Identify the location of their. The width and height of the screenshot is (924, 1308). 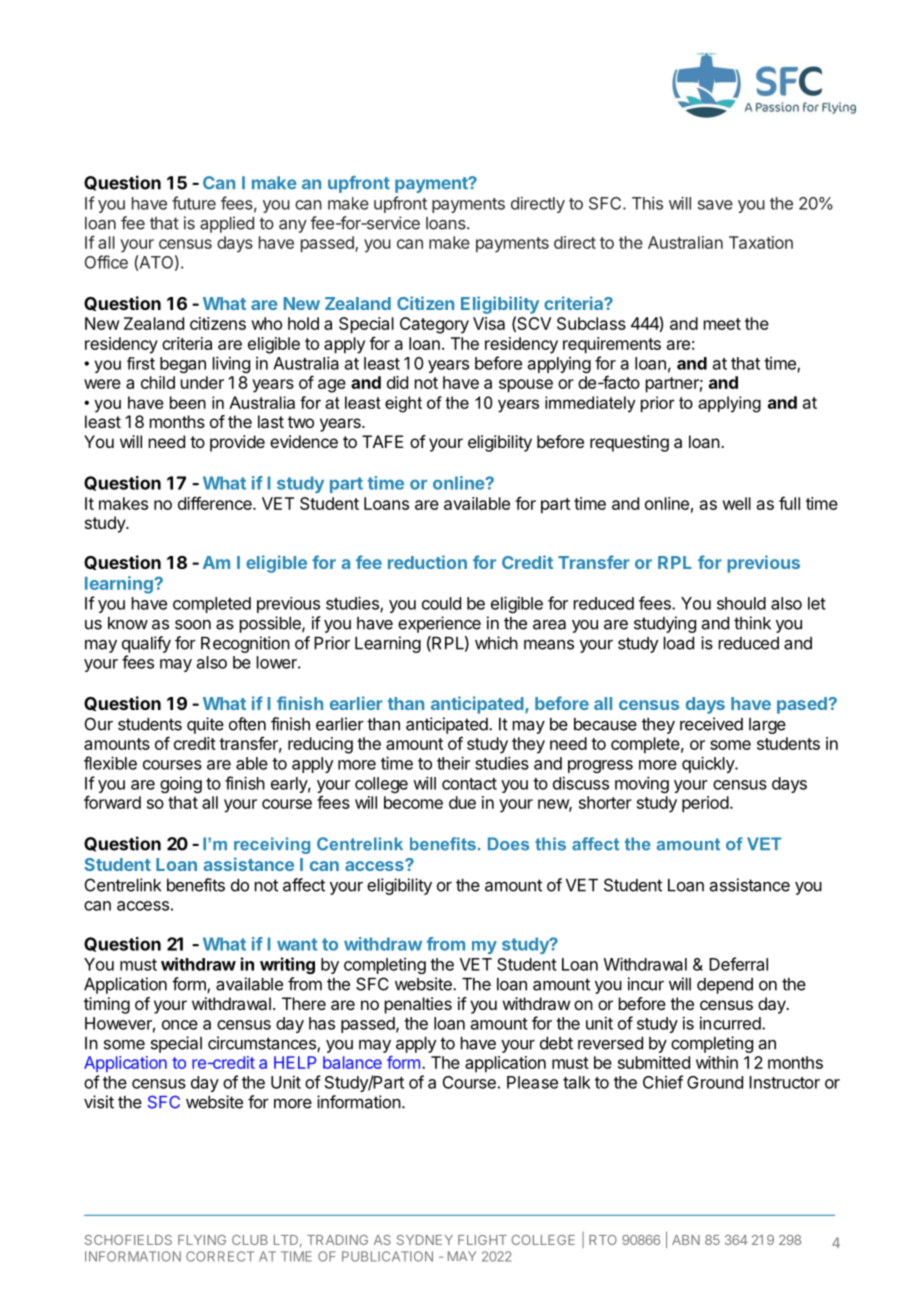
(453, 763).
